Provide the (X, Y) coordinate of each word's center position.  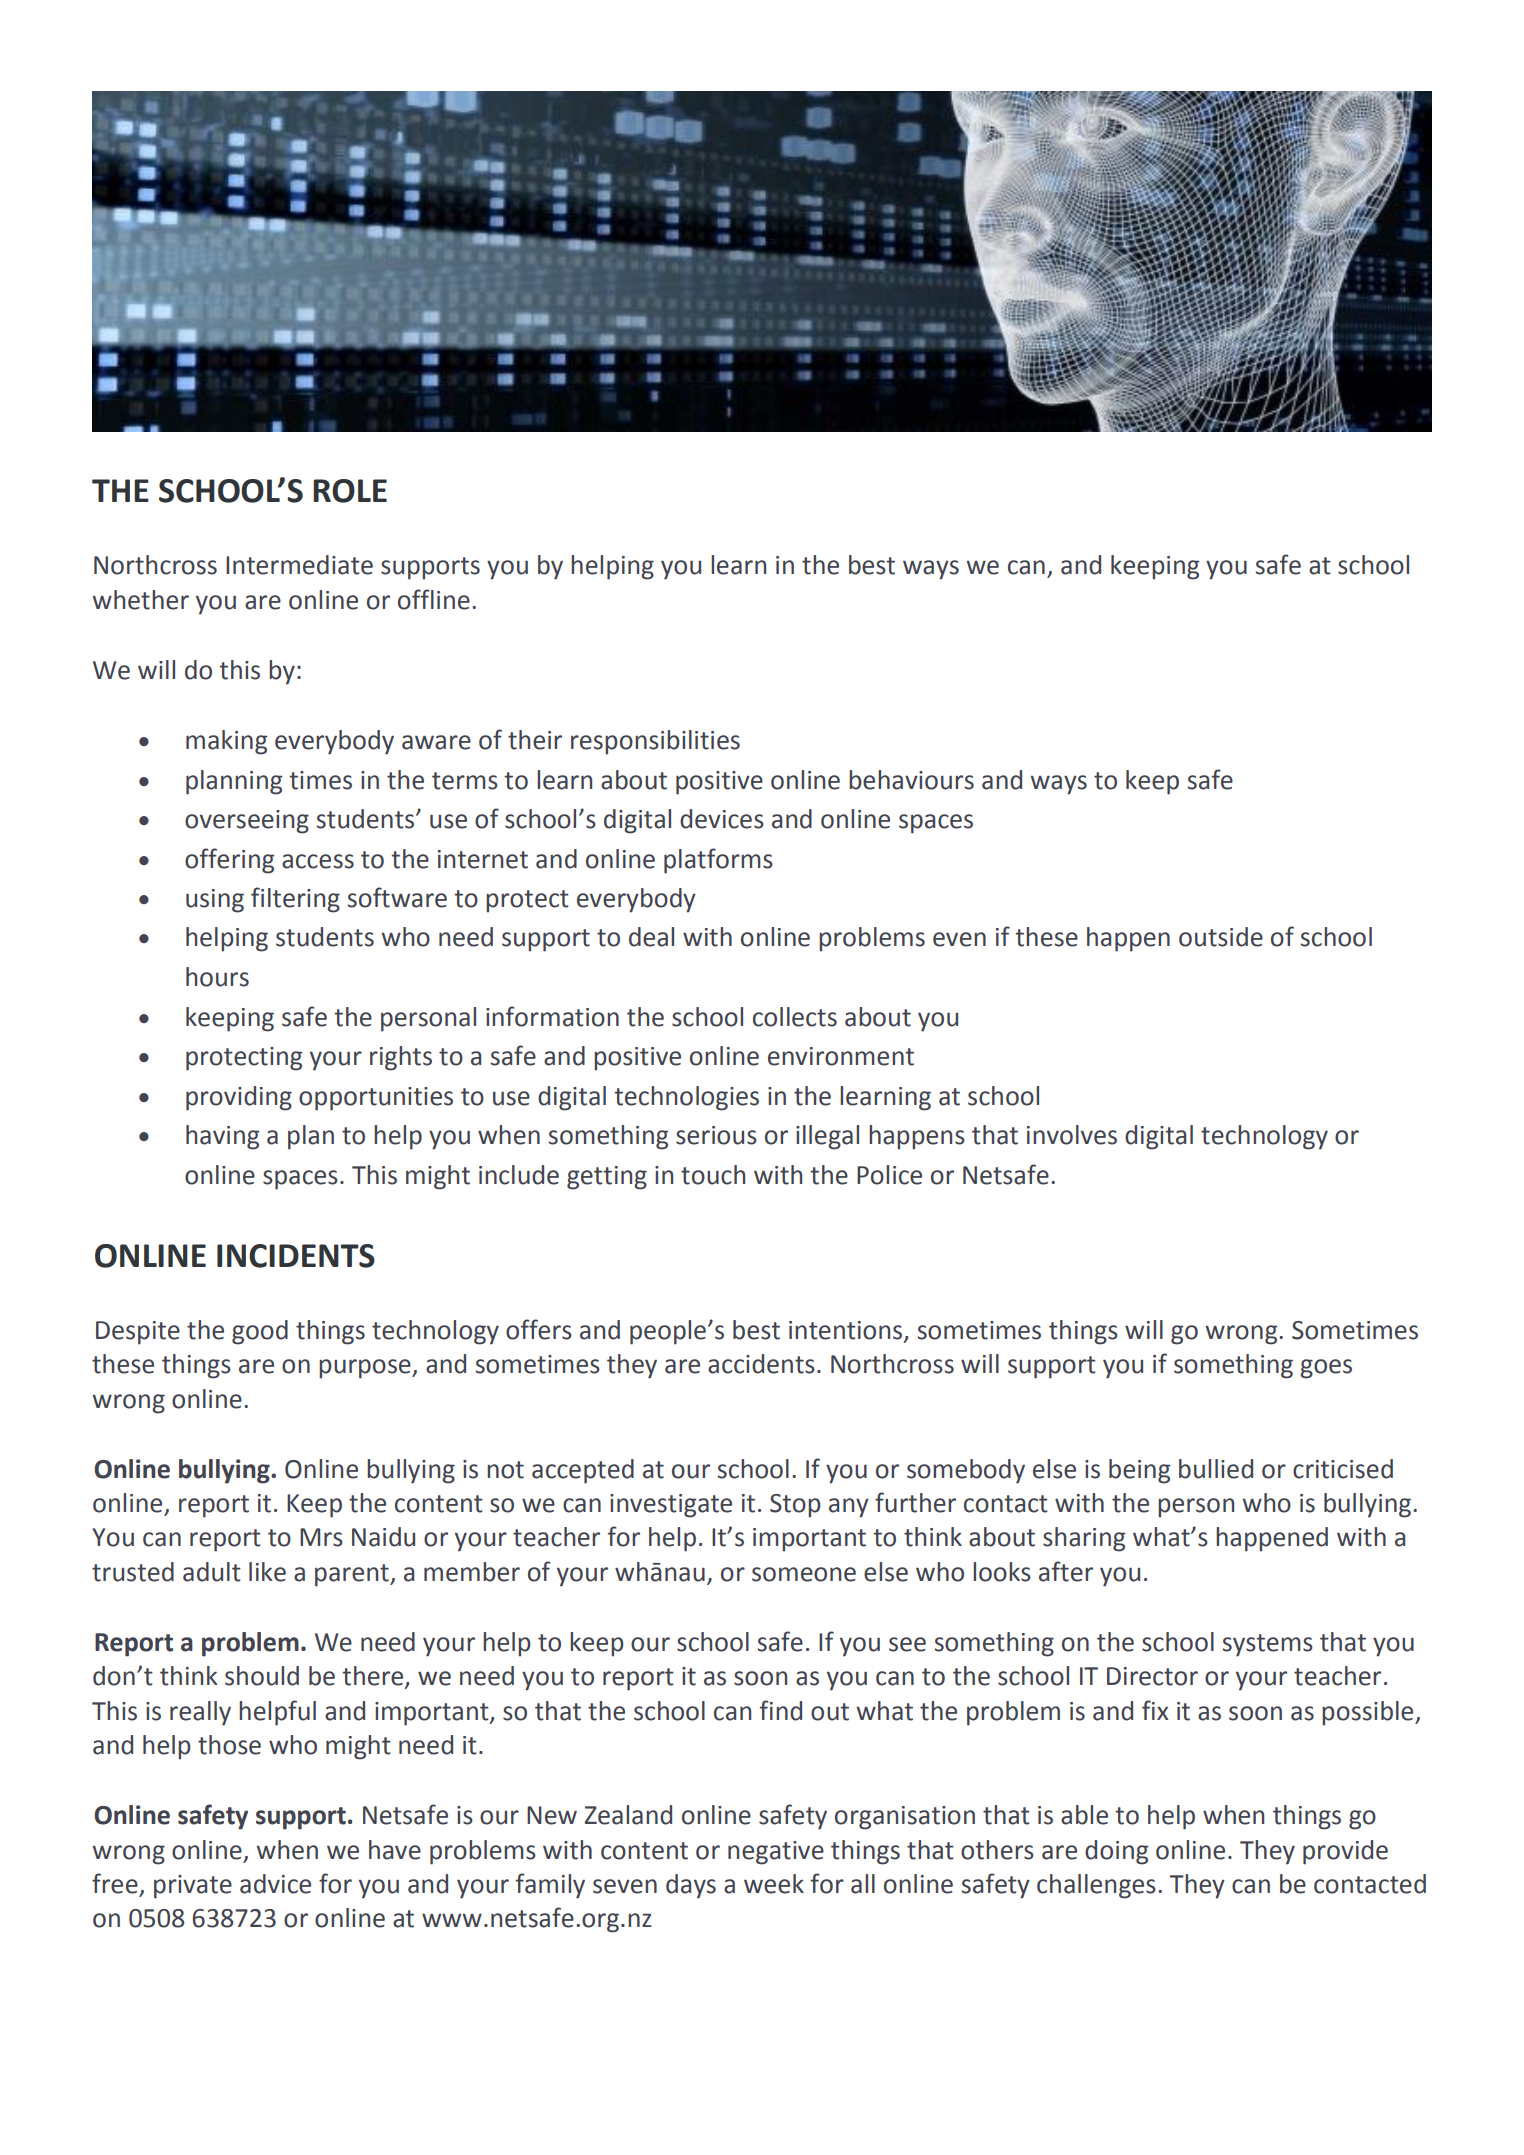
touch (713, 1175)
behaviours (911, 780)
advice (275, 1884)
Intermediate (299, 565)
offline (434, 599)
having (222, 1137)
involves (1072, 1135)
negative (776, 1853)
